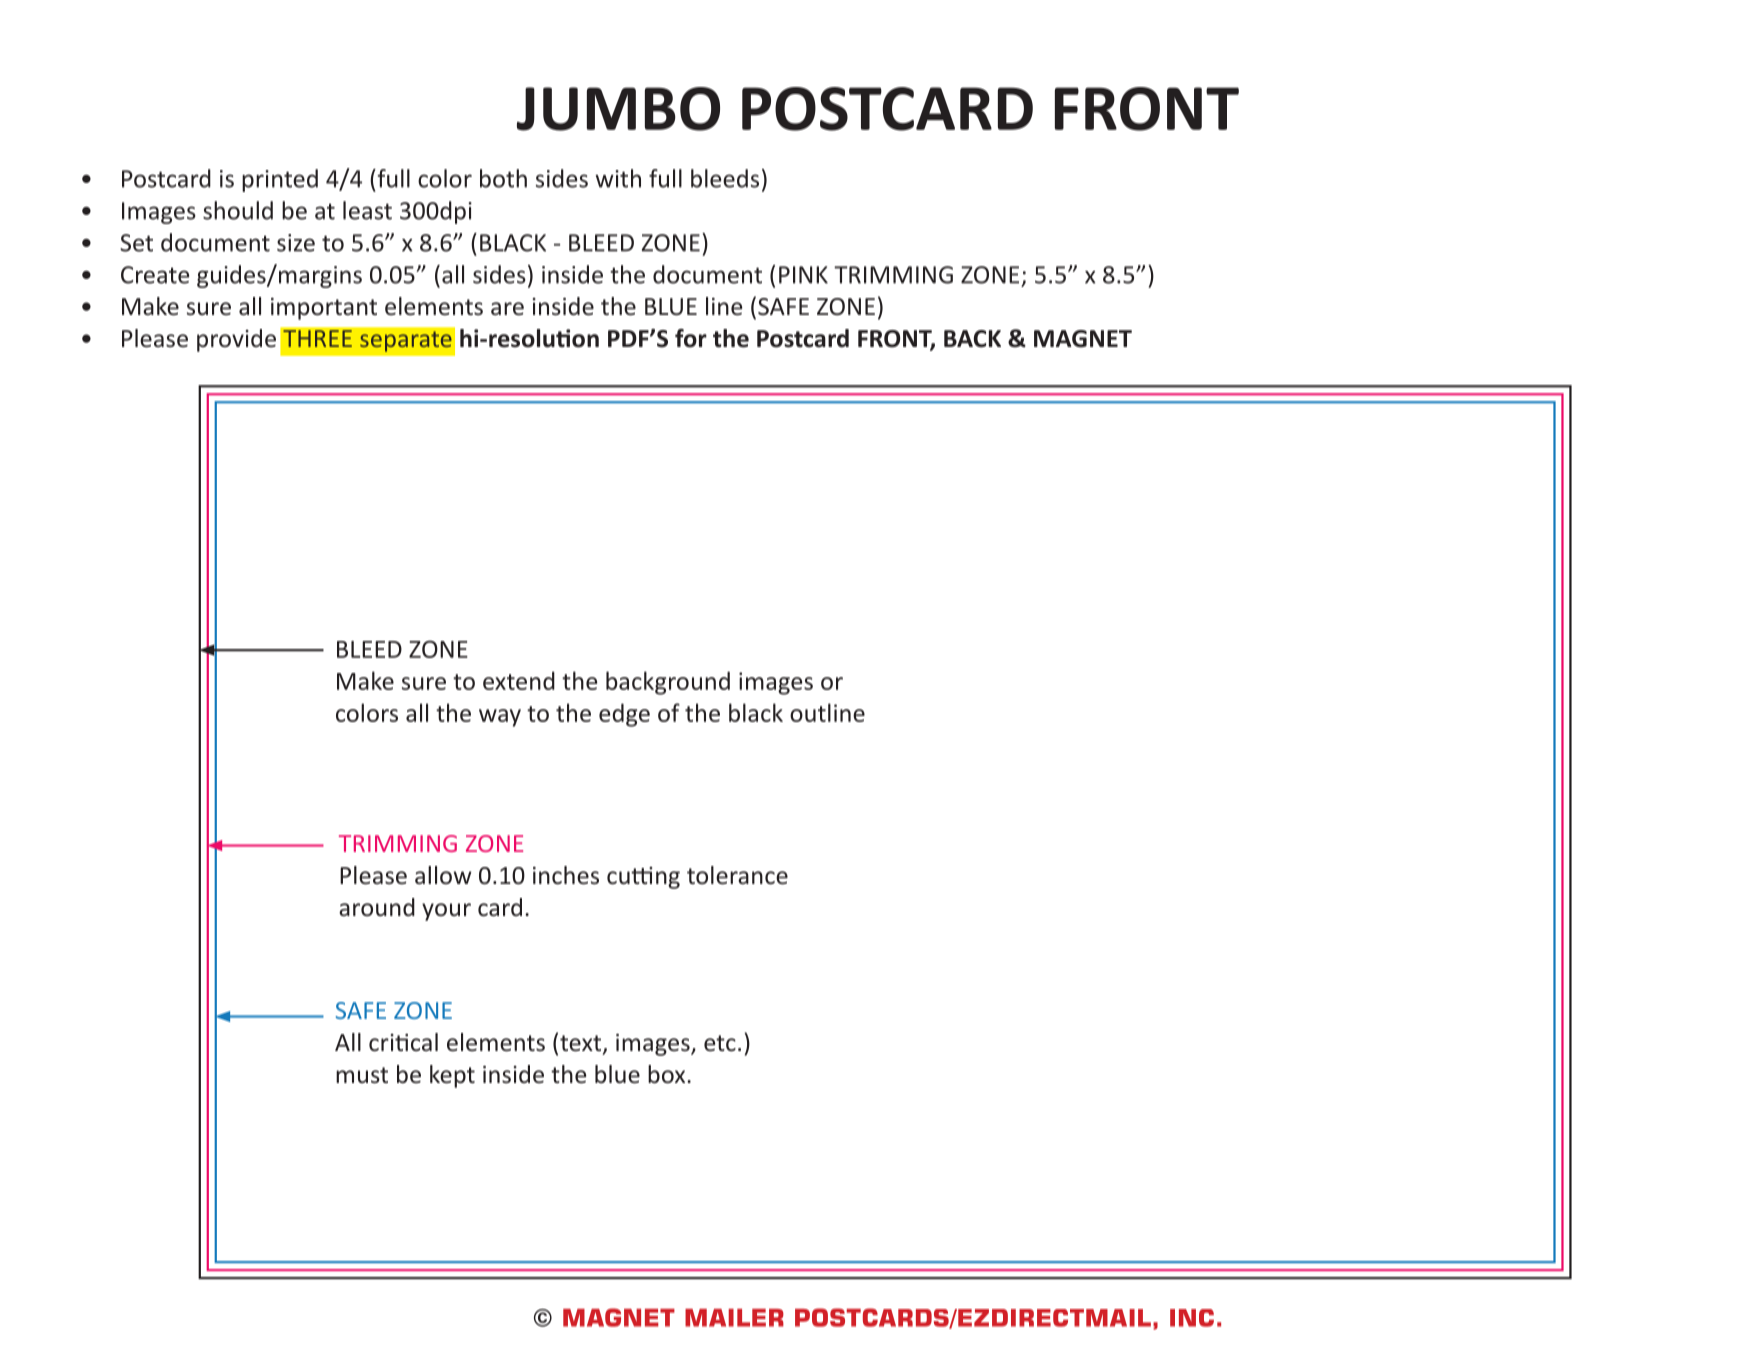 This screenshot has width=1756, height=1357. I want to click on must, so click(362, 1075).
